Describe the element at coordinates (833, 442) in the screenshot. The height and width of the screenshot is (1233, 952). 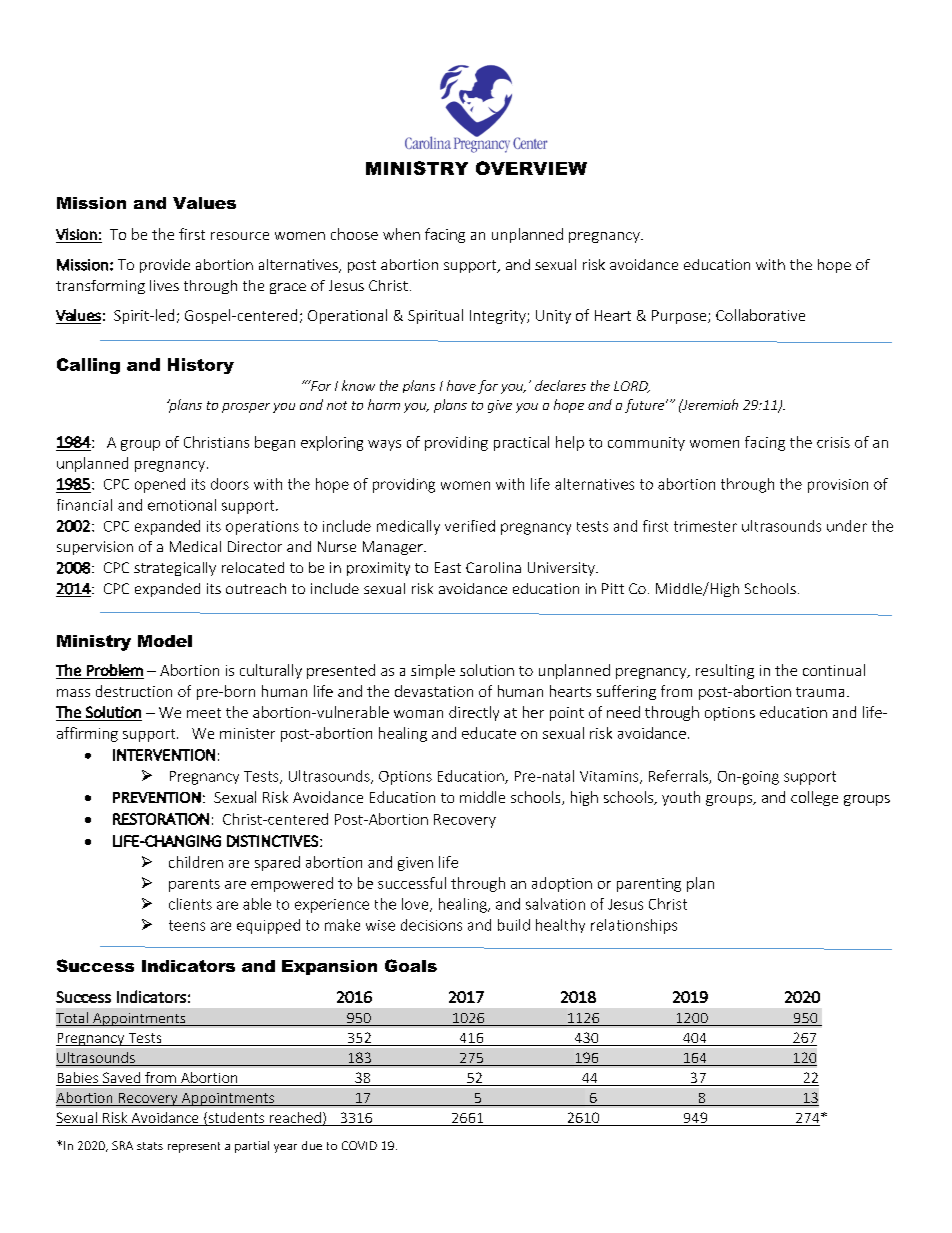
I see `crisis` at that location.
